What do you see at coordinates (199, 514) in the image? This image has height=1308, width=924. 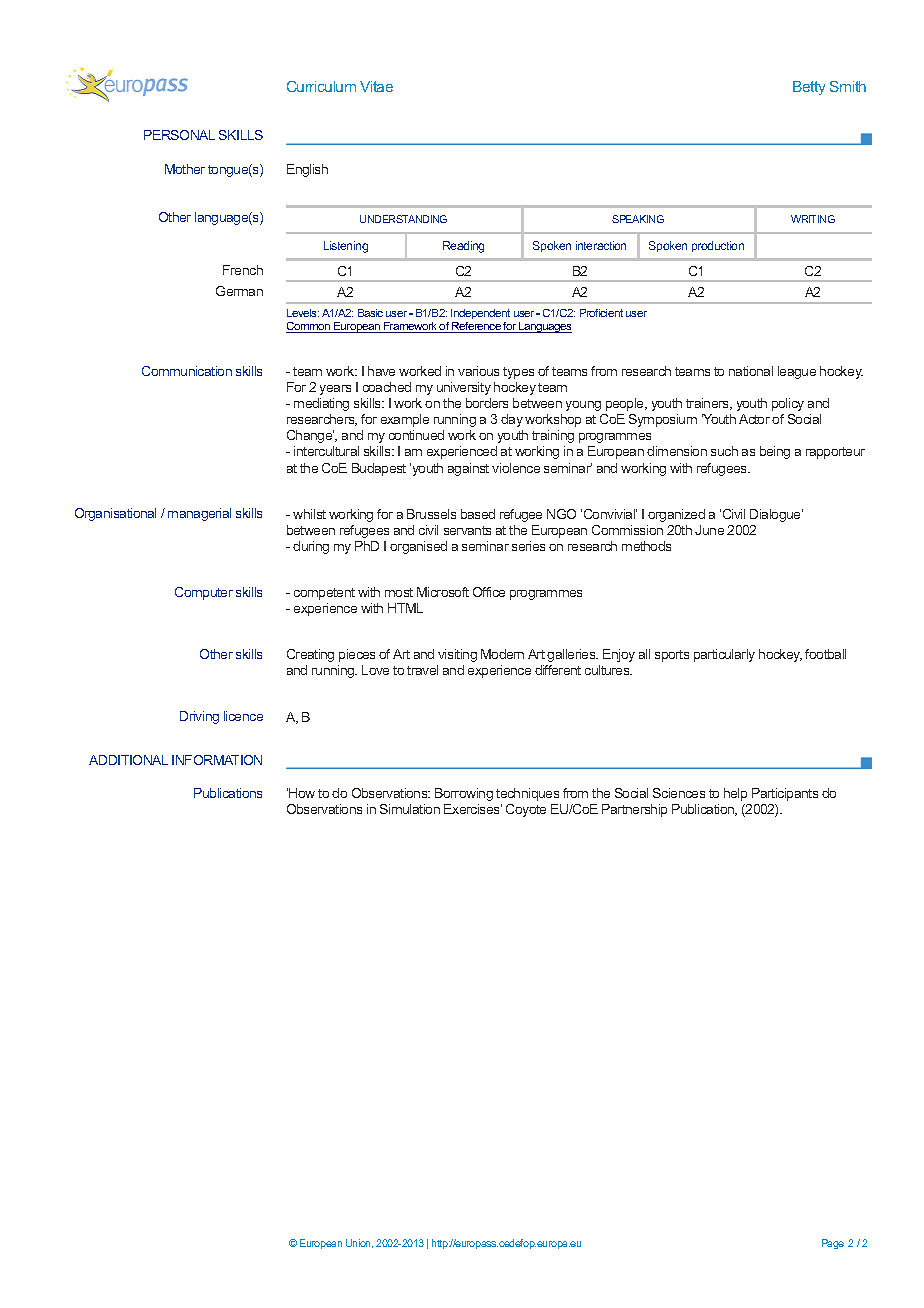 I see `managerial` at bounding box center [199, 514].
